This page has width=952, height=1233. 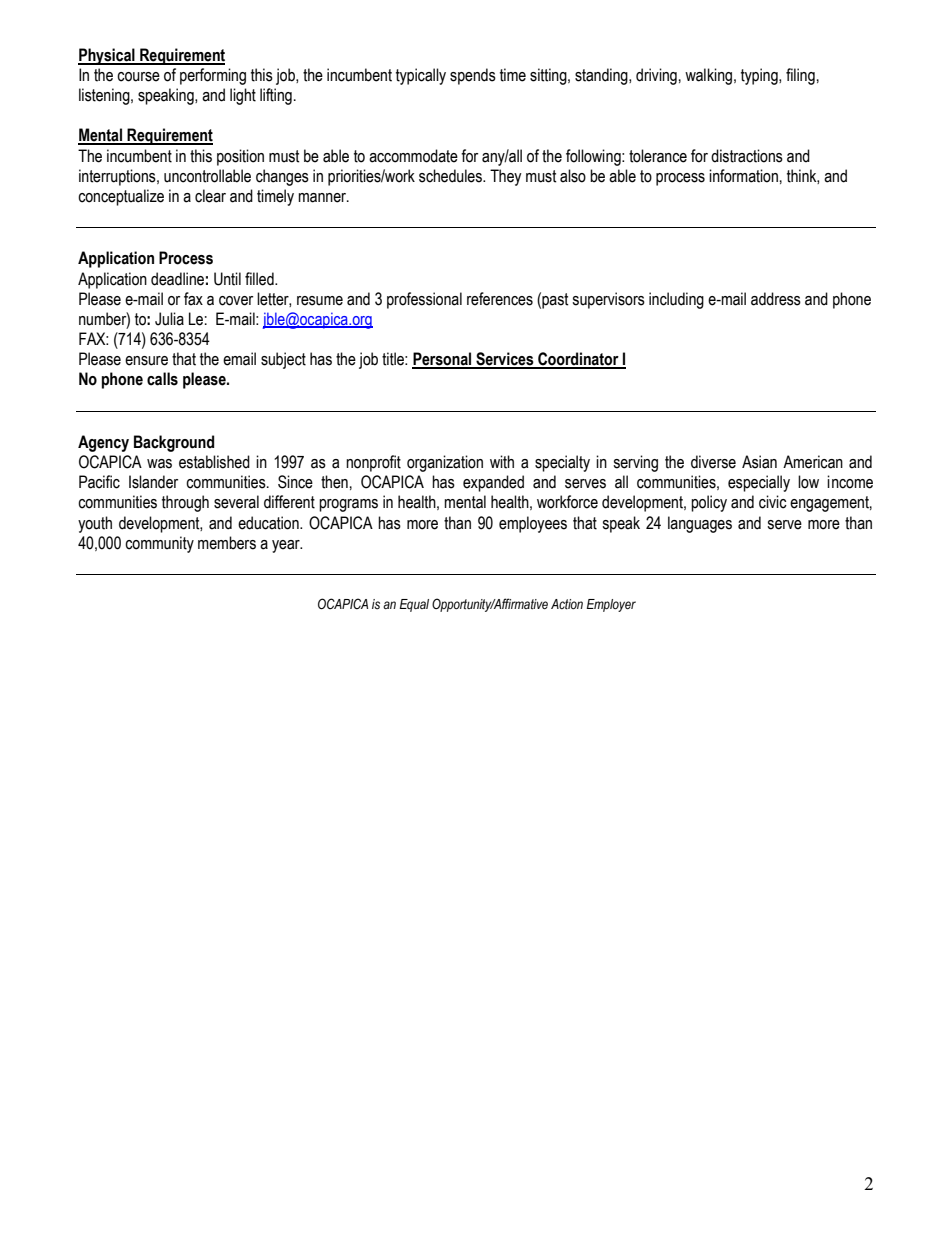 What do you see at coordinates (169, 319) in the page?
I see `Julia` at bounding box center [169, 319].
